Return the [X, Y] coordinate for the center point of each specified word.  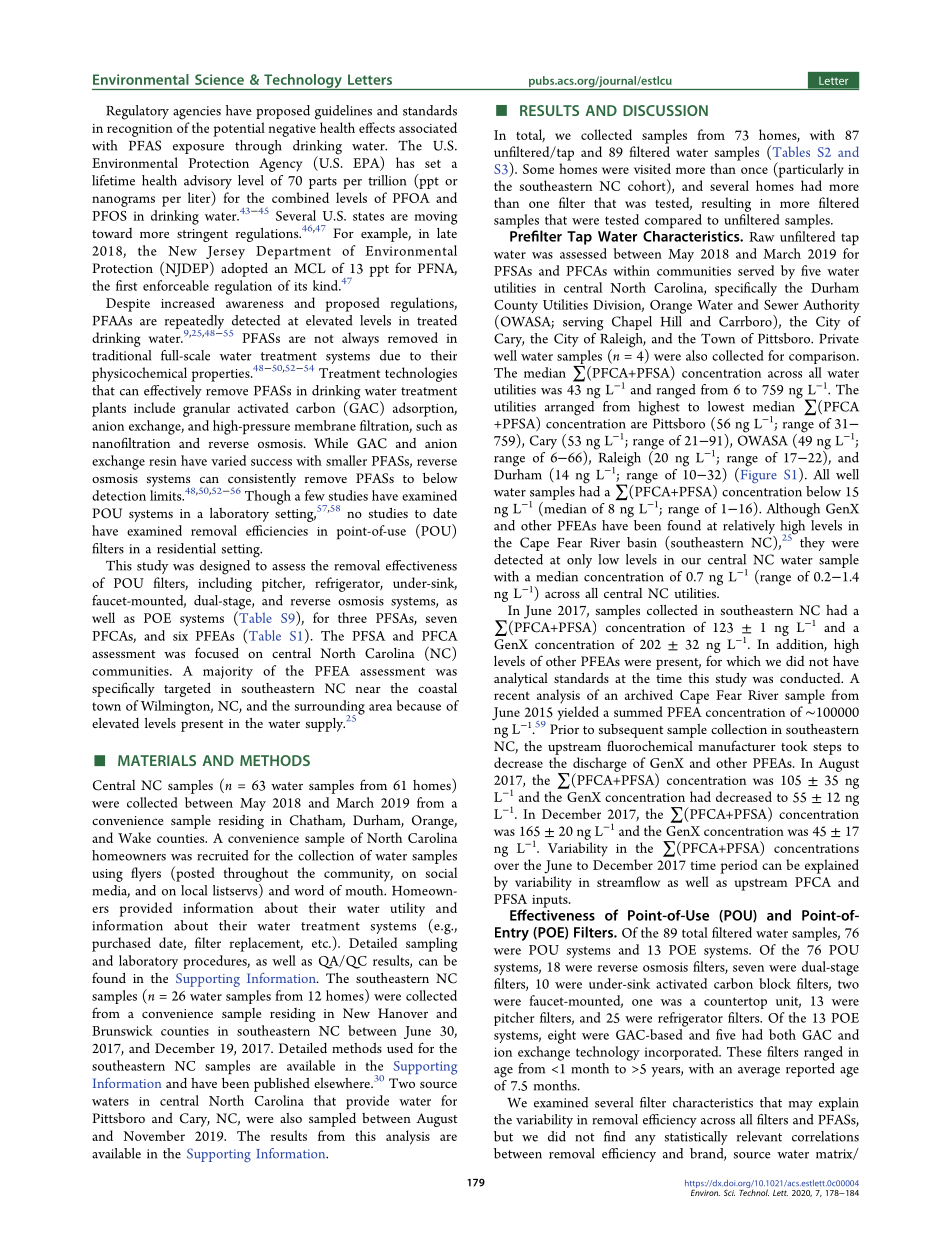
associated [428, 127]
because [418, 705]
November [154, 1135]
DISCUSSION [665, 110]
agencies [197, 113]
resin [163, 461]
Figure [757, 475]
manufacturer [737, 745]
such [429, 425]
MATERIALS [157, 760]
